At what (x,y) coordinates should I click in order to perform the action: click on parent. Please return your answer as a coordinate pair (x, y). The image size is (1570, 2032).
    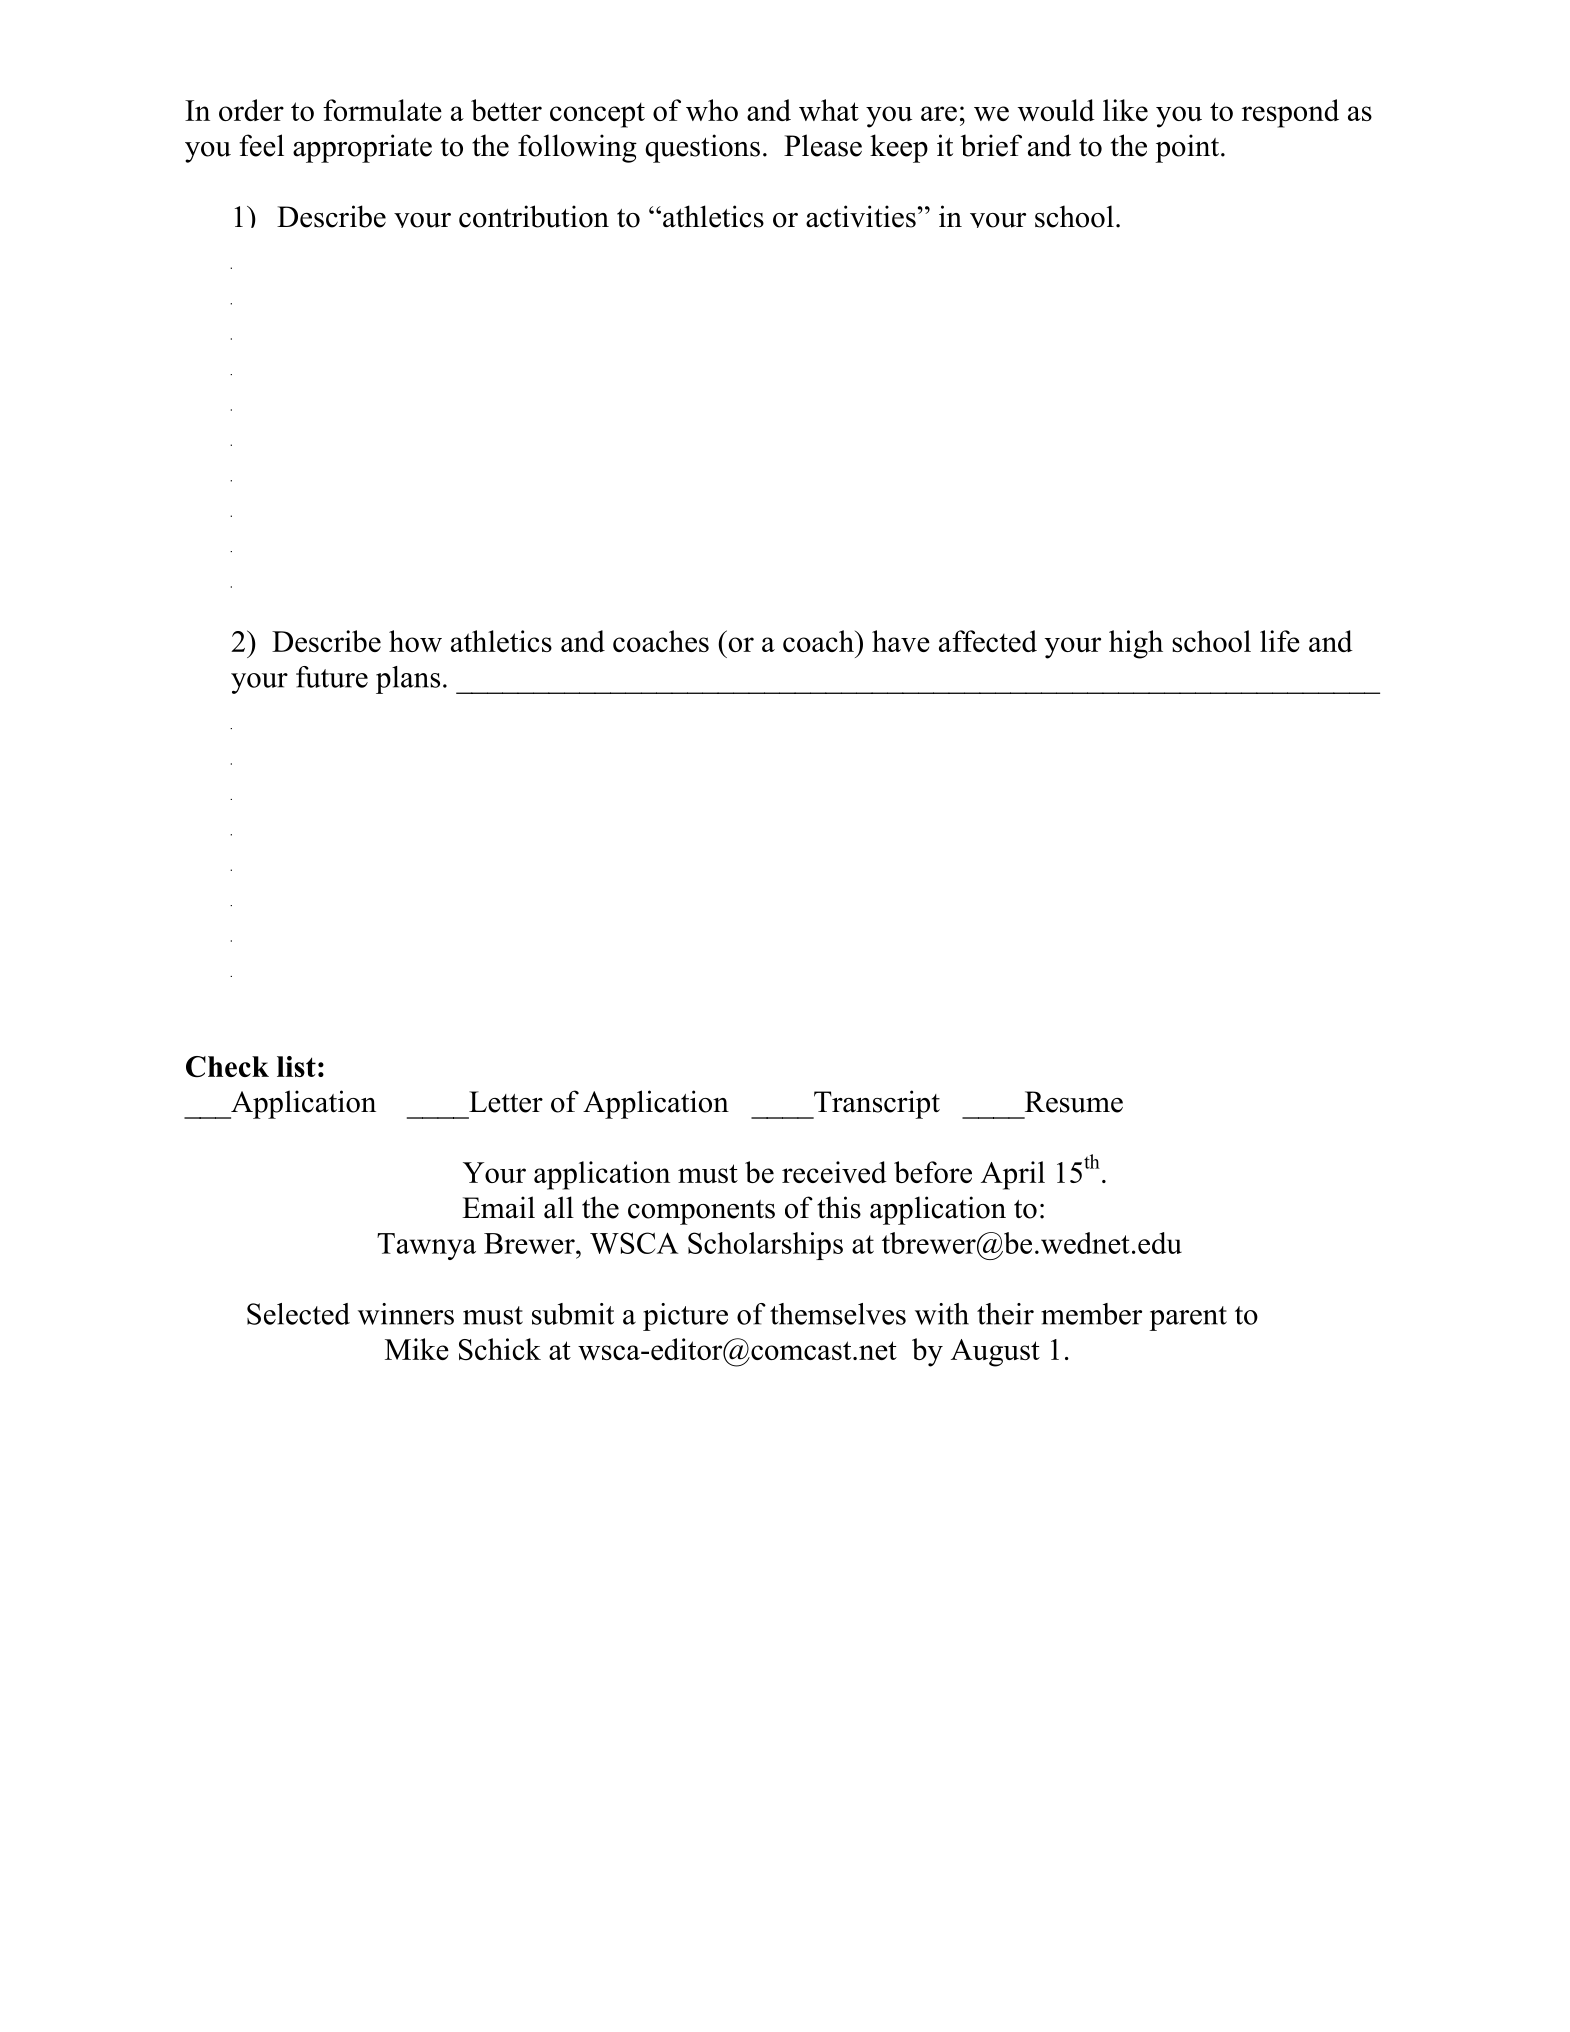
    Looking at the image, I should click on (1188, 1318).
